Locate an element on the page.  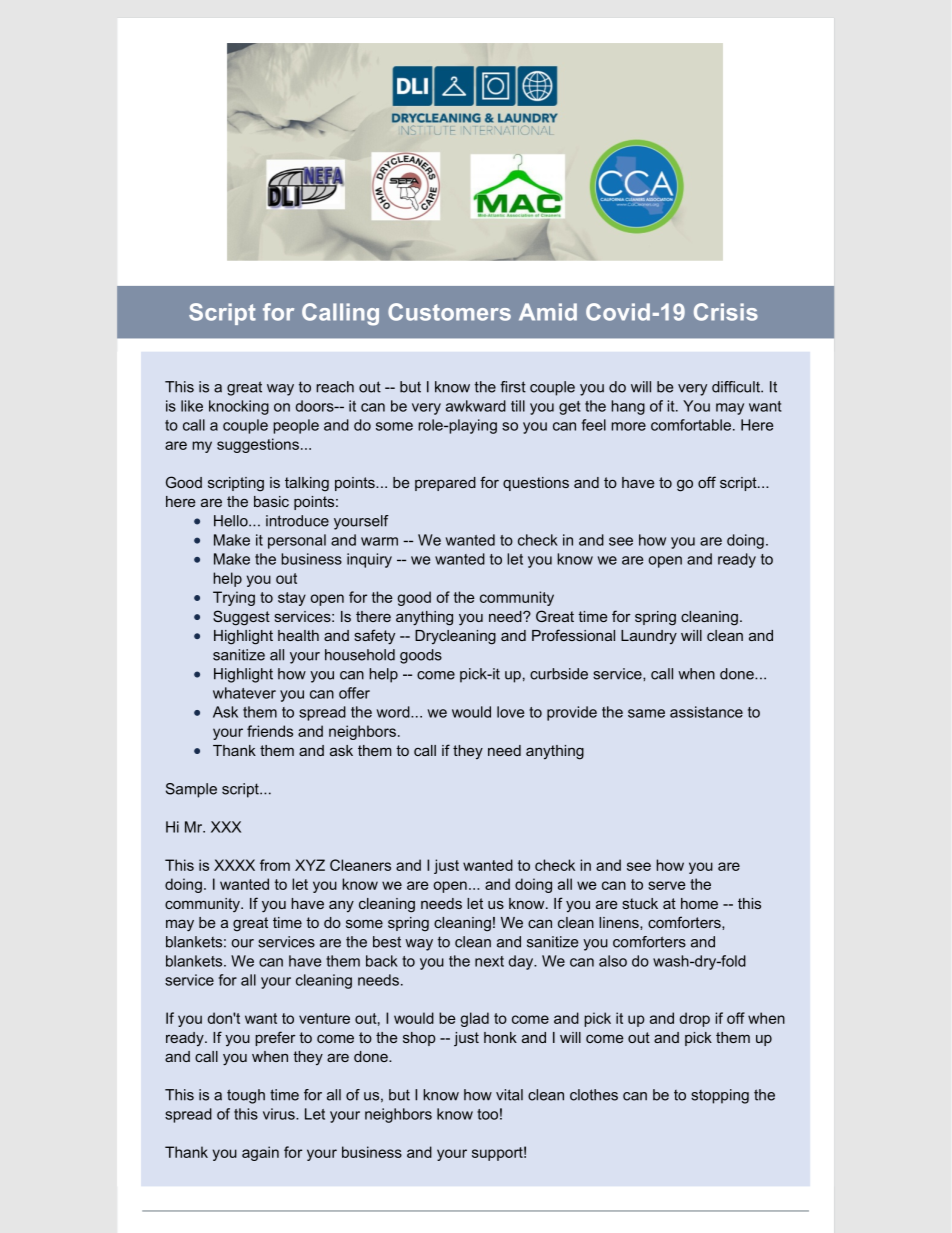
knocking is located at coordinates (239, 407).
